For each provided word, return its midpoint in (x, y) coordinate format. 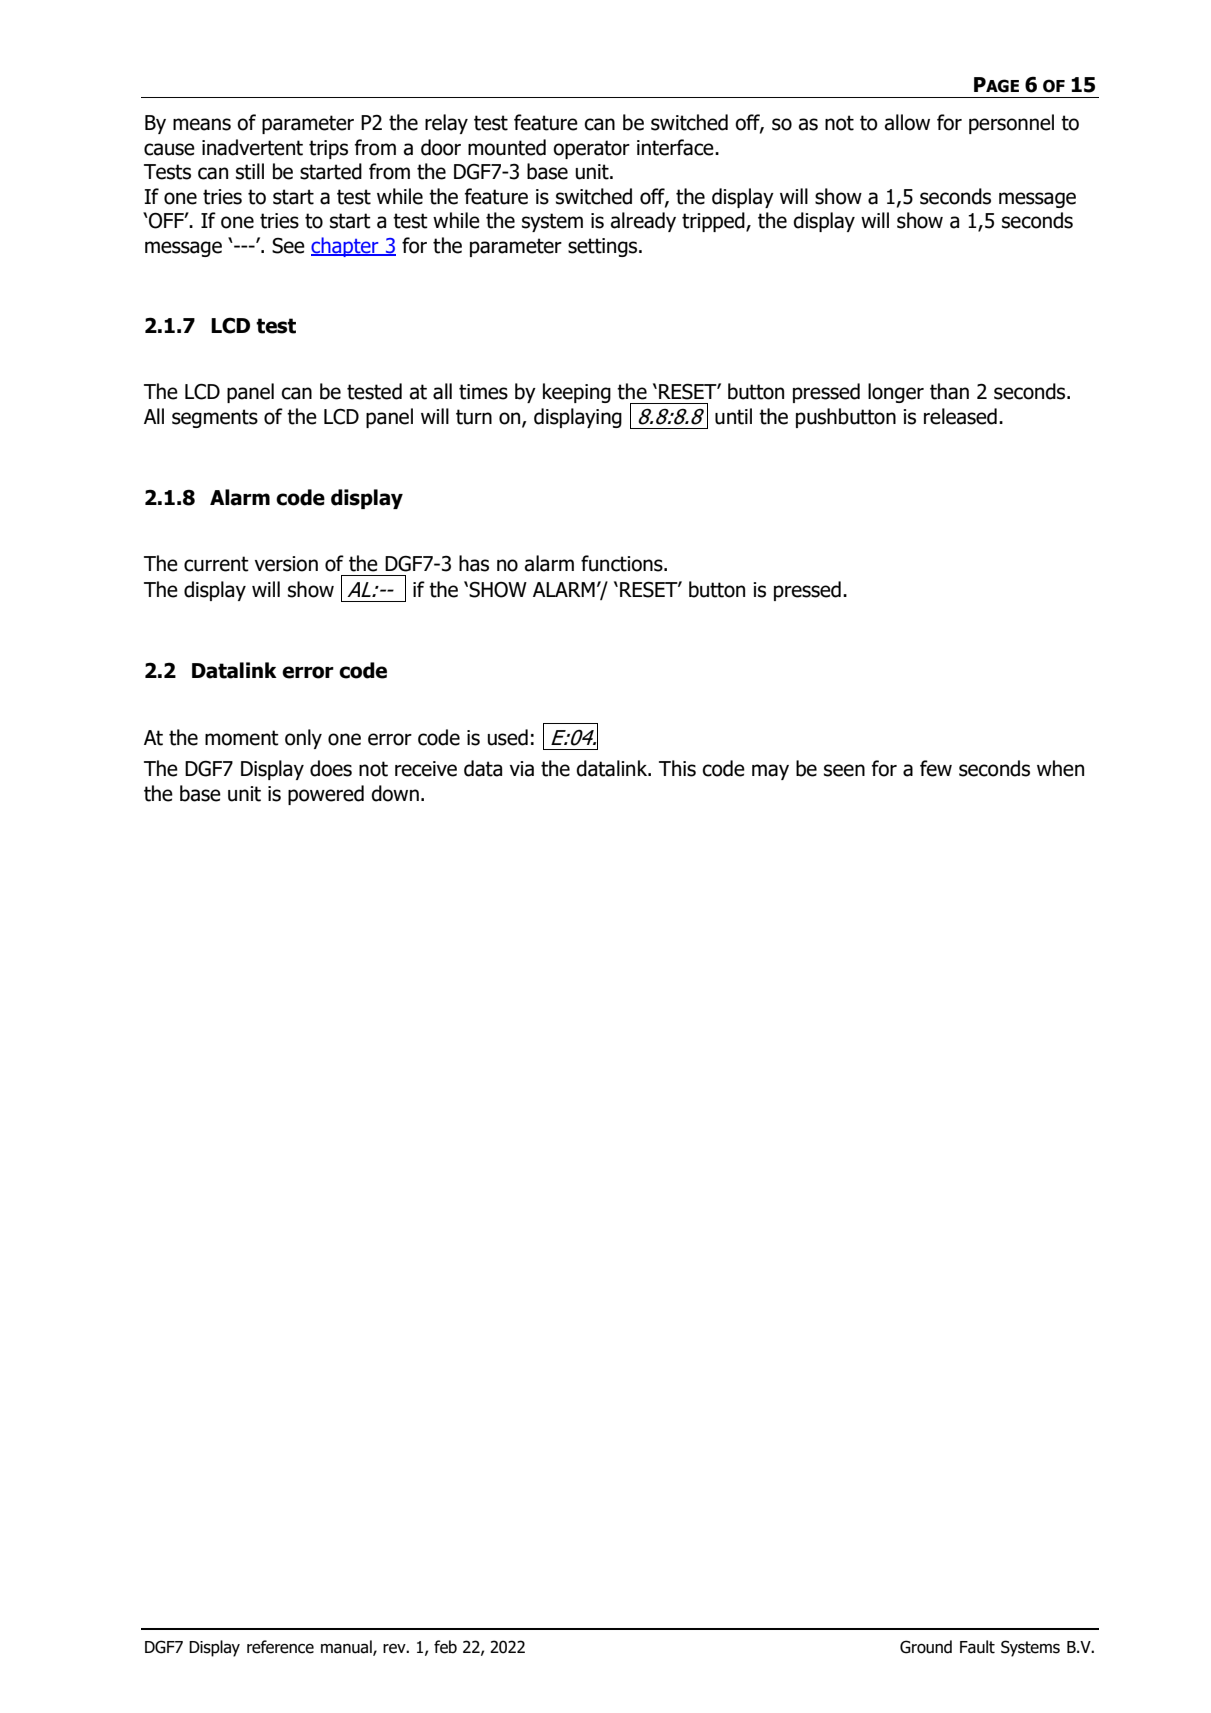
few (936, 768)
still (250, 171)
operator (591, 149)
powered (326, 795)
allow (907, 122)
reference (280, 1647)
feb (445, 1647)
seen (844, 770)
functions (623, 563)
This (677, 768)
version (286, 564)
